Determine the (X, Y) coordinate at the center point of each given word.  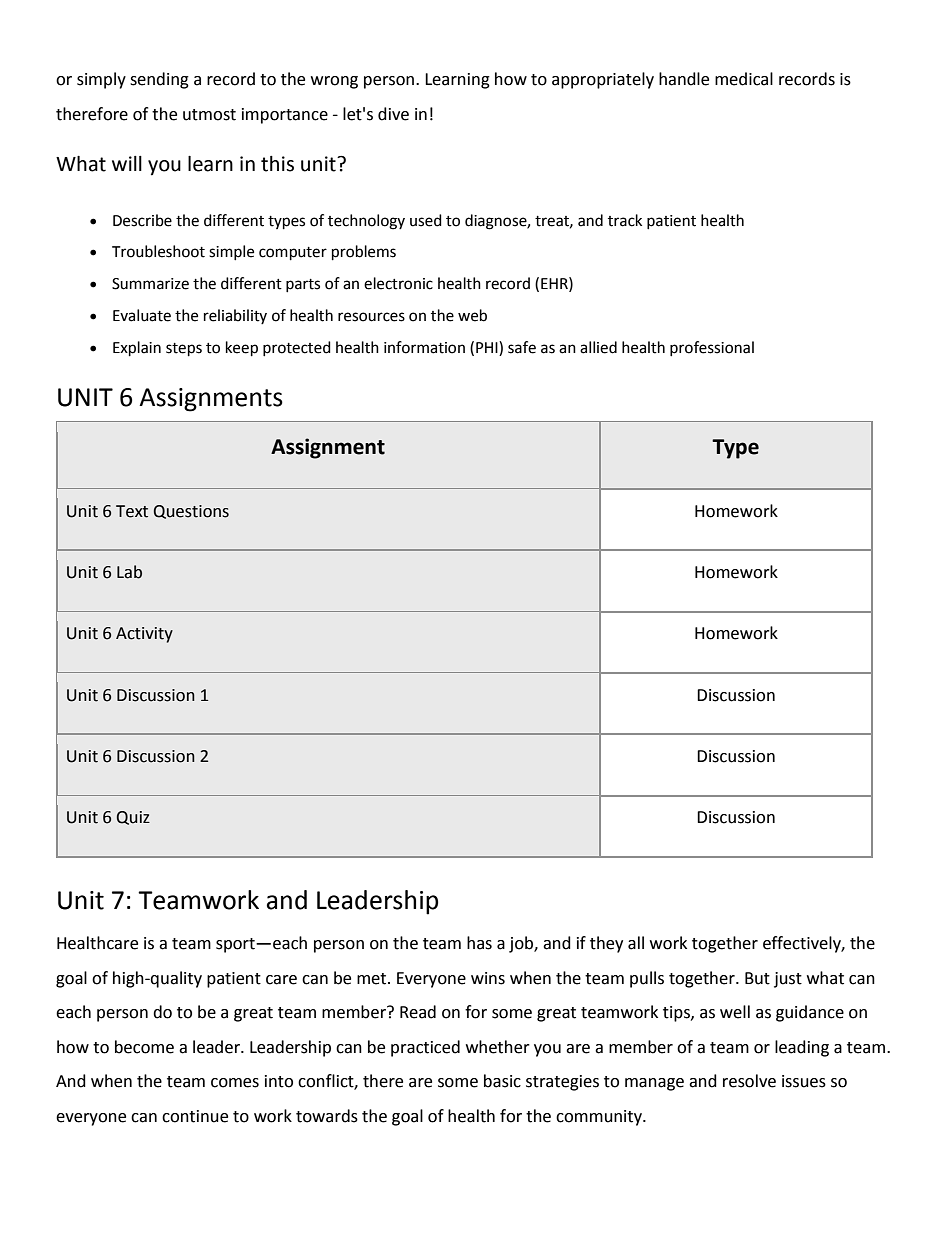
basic (502, 1081)
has (479, 943)
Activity (144, 635)
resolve (749, 1081)
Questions (191, 512)
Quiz (133, 818)
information (424, 347)
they (606, 944)
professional (712, 348)
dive (393, 114)
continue (195, 1116)
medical (744, 79)
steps (184, 350)
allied (598, 347)
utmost (209, 115)
